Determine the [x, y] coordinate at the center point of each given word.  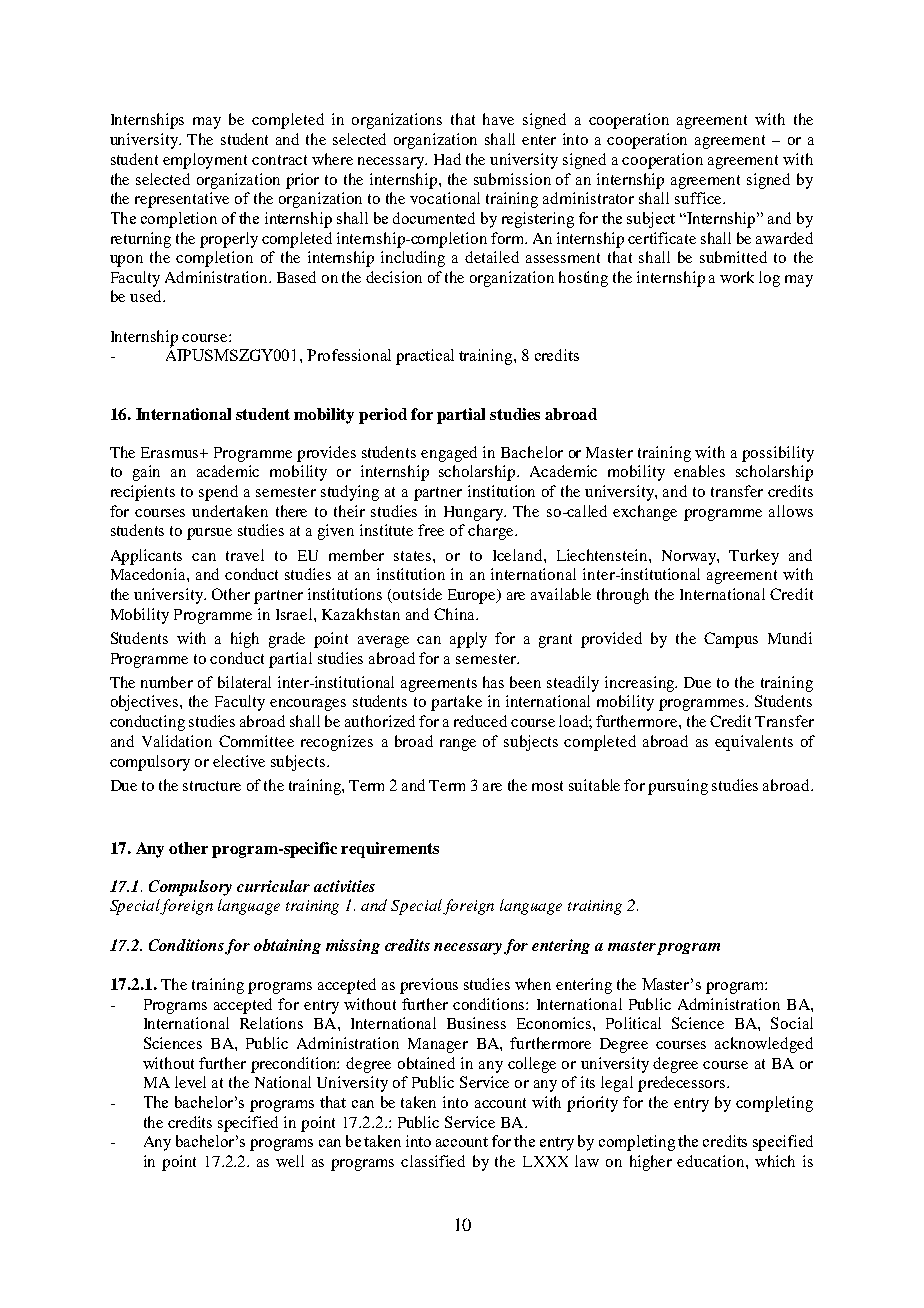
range [458, 745]
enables [699, 471]
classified [433, 1161]
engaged [449, 454]
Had [447, 159]
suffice [699, 198]
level [190, 1082]
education [712, 1161]
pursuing [678, 787]
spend [218, 493]
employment [205, 161]
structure [212, 786]
